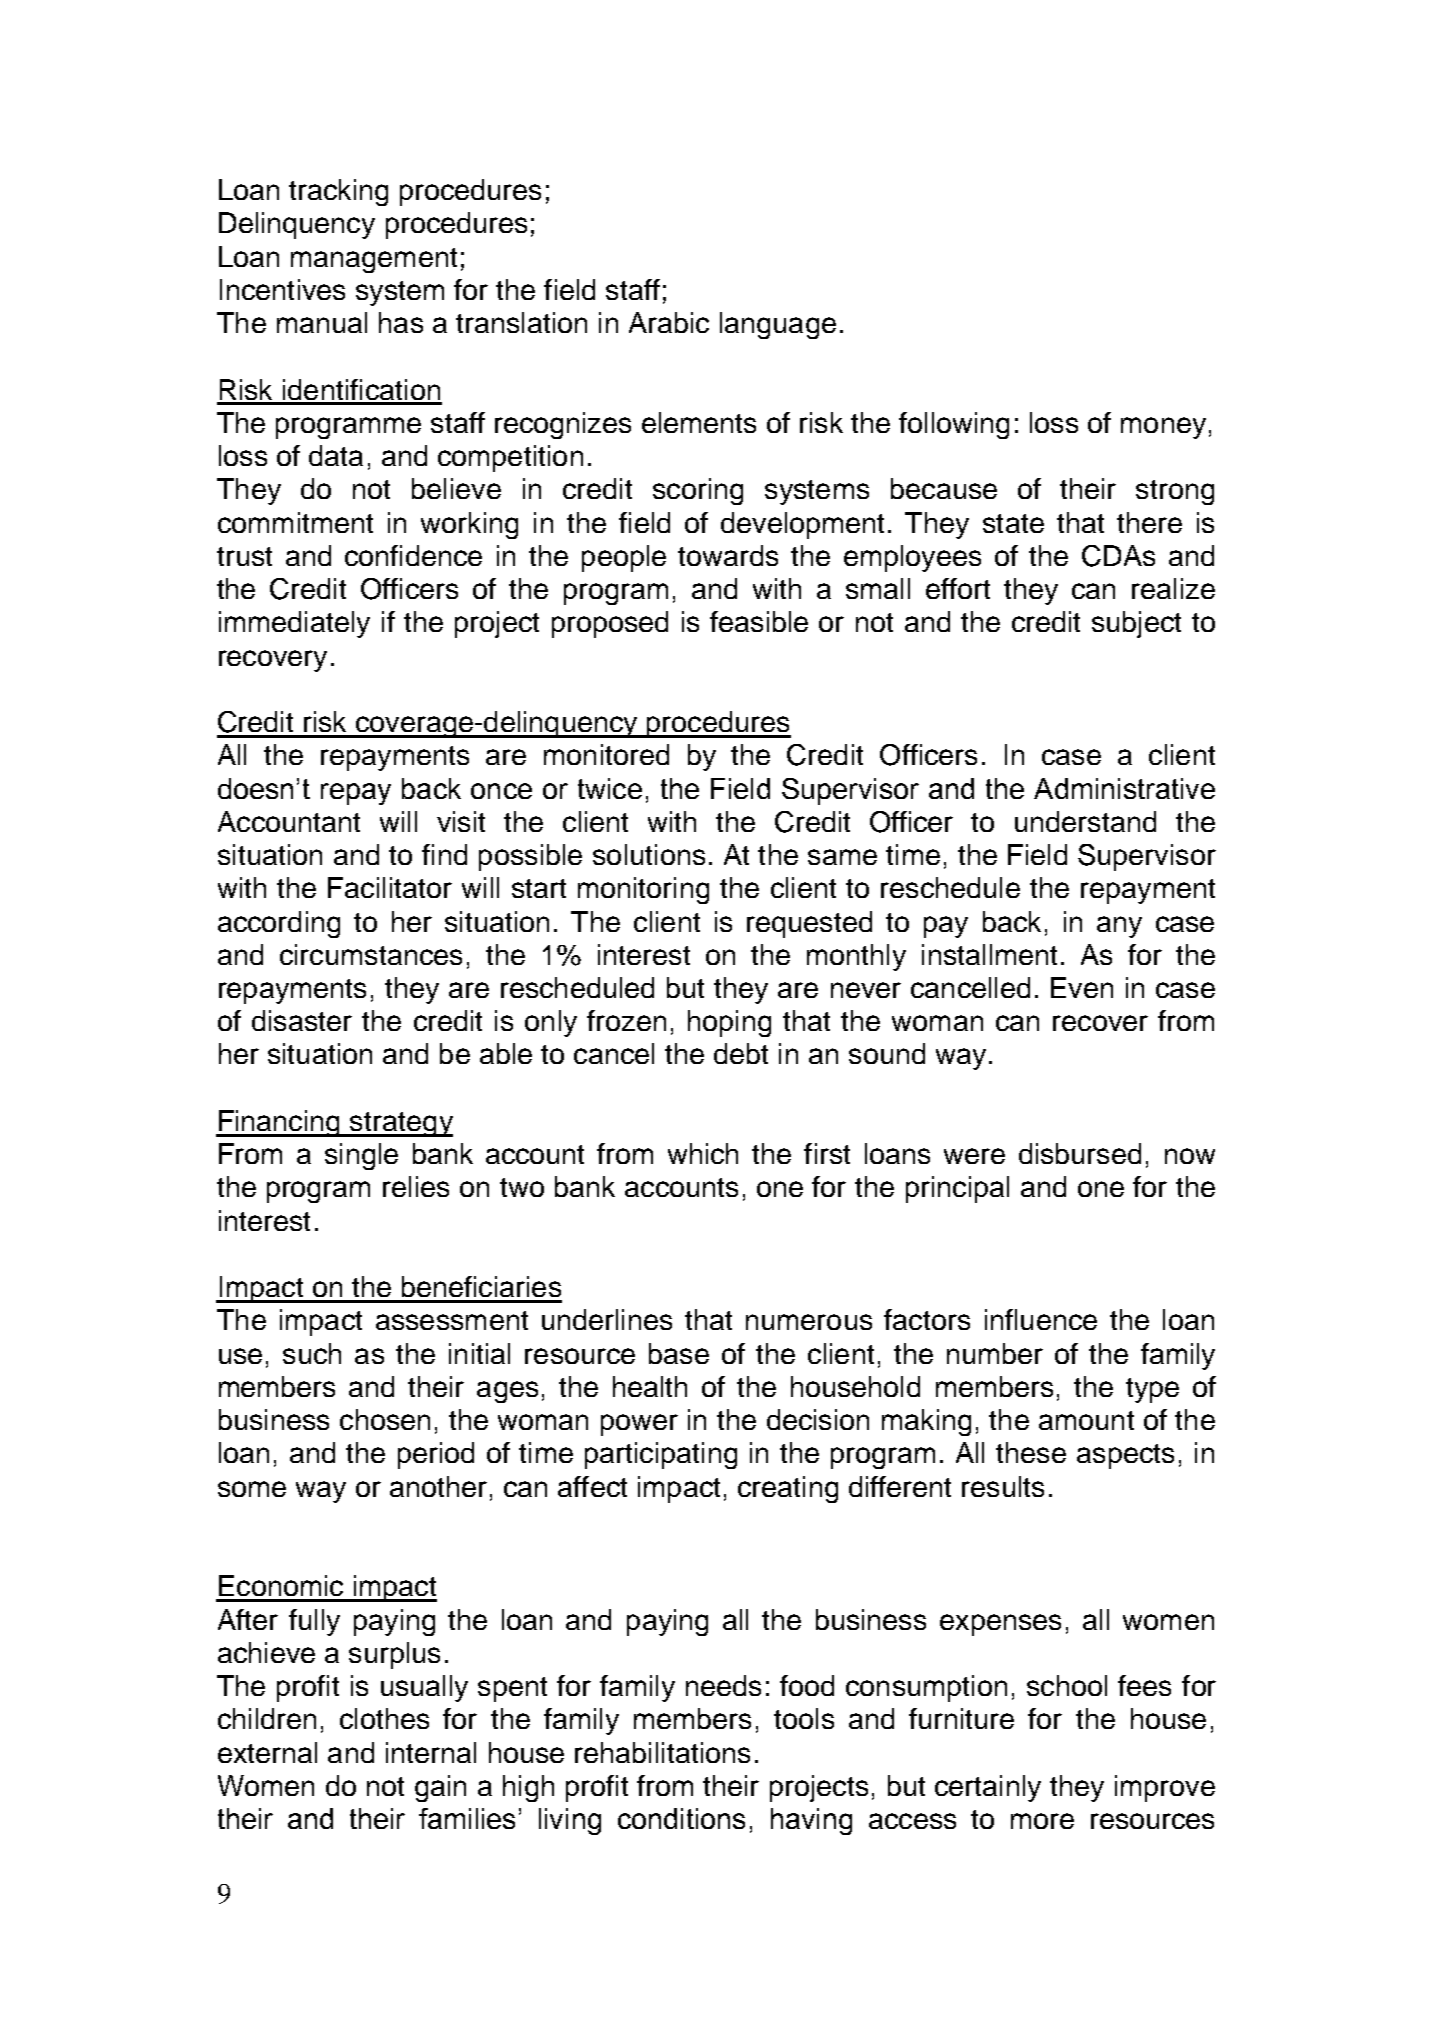  Describe the element at coordinates (669, 322) in the screenshot. I see `Arabic` at that location.
